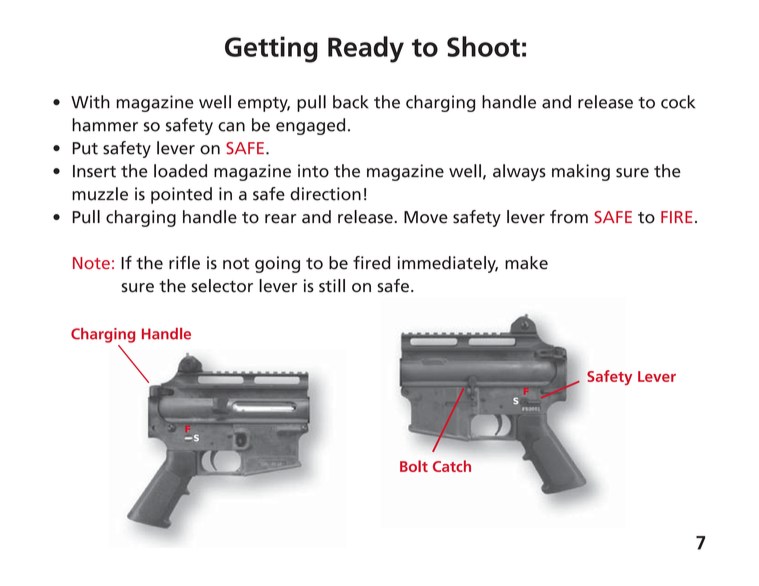 Image resolution: width=759 pixels, height=586 pixels. I want to click on from, so click(569, 217).
